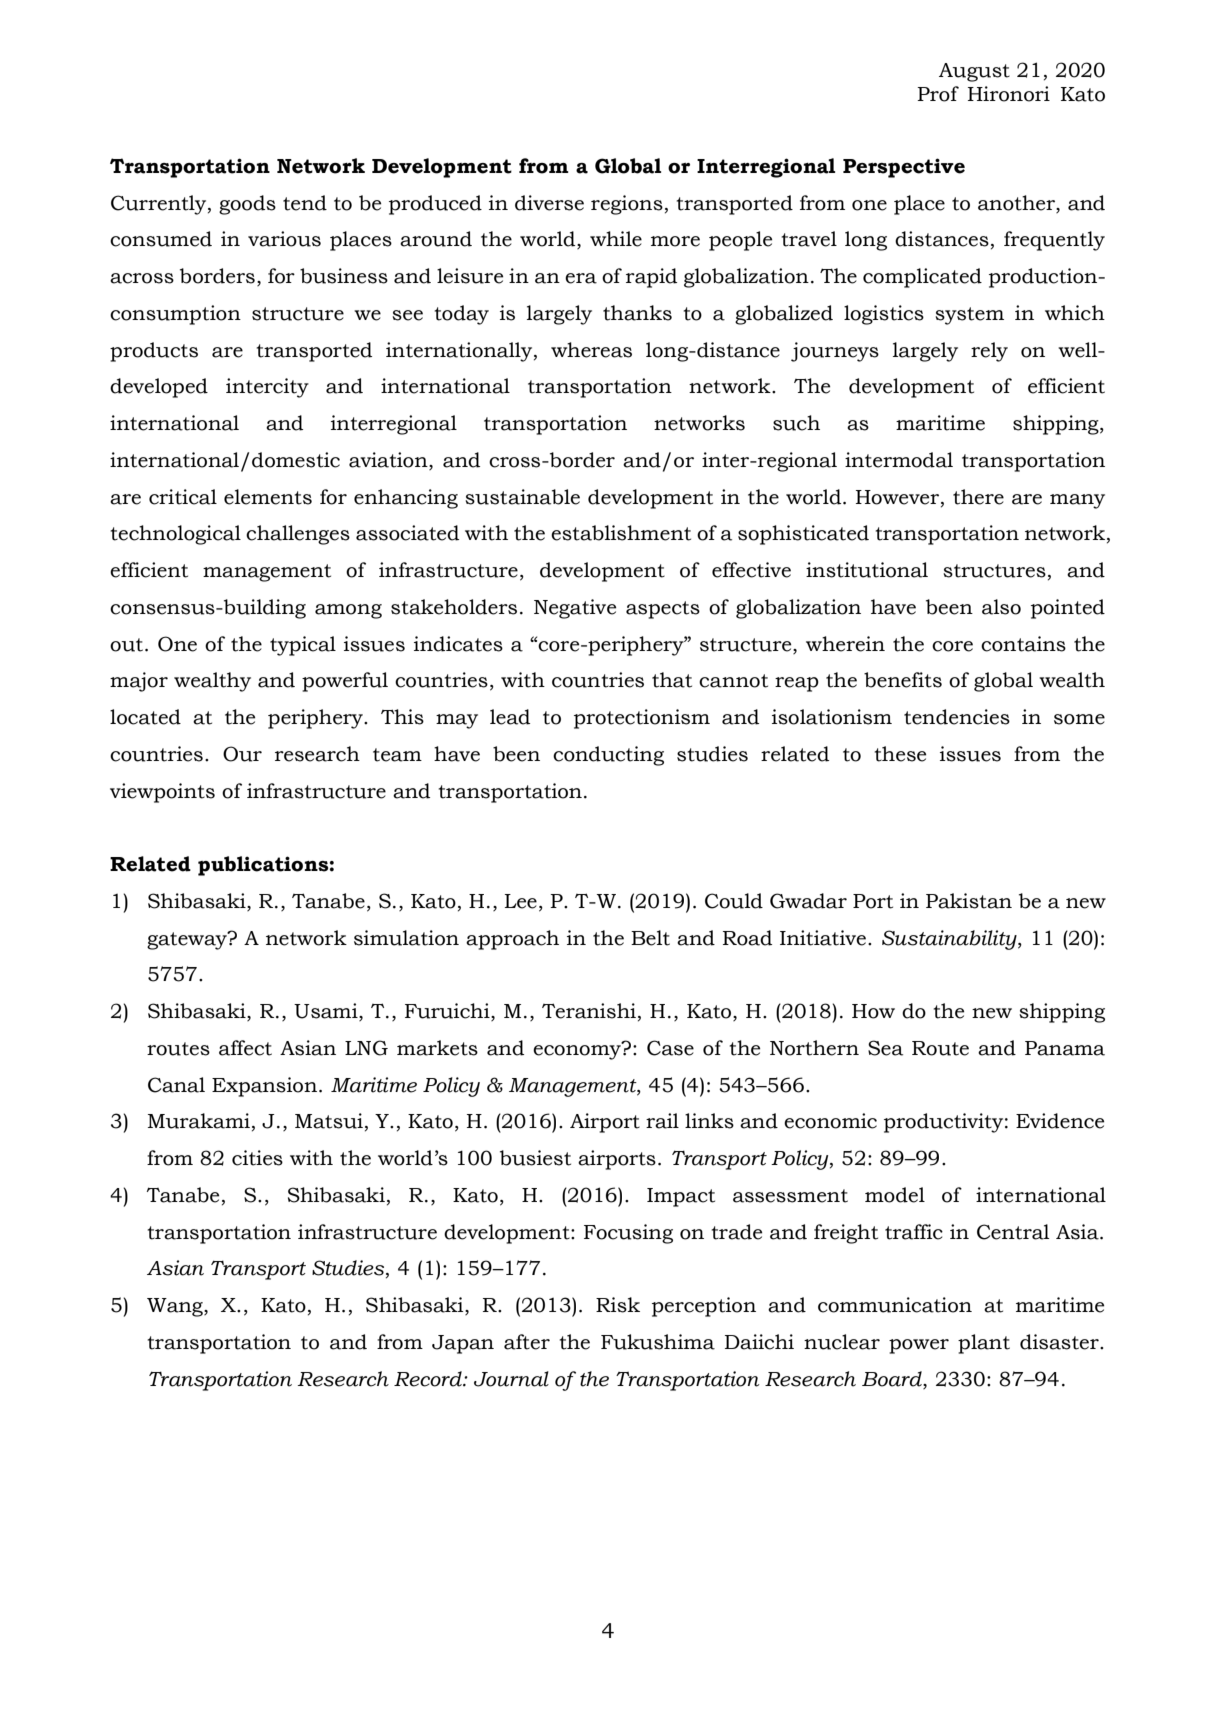 The image size is (1216, 1719). Describe the element at coordinates (266, 1087) in the document. I see `Expansion` at that location.
